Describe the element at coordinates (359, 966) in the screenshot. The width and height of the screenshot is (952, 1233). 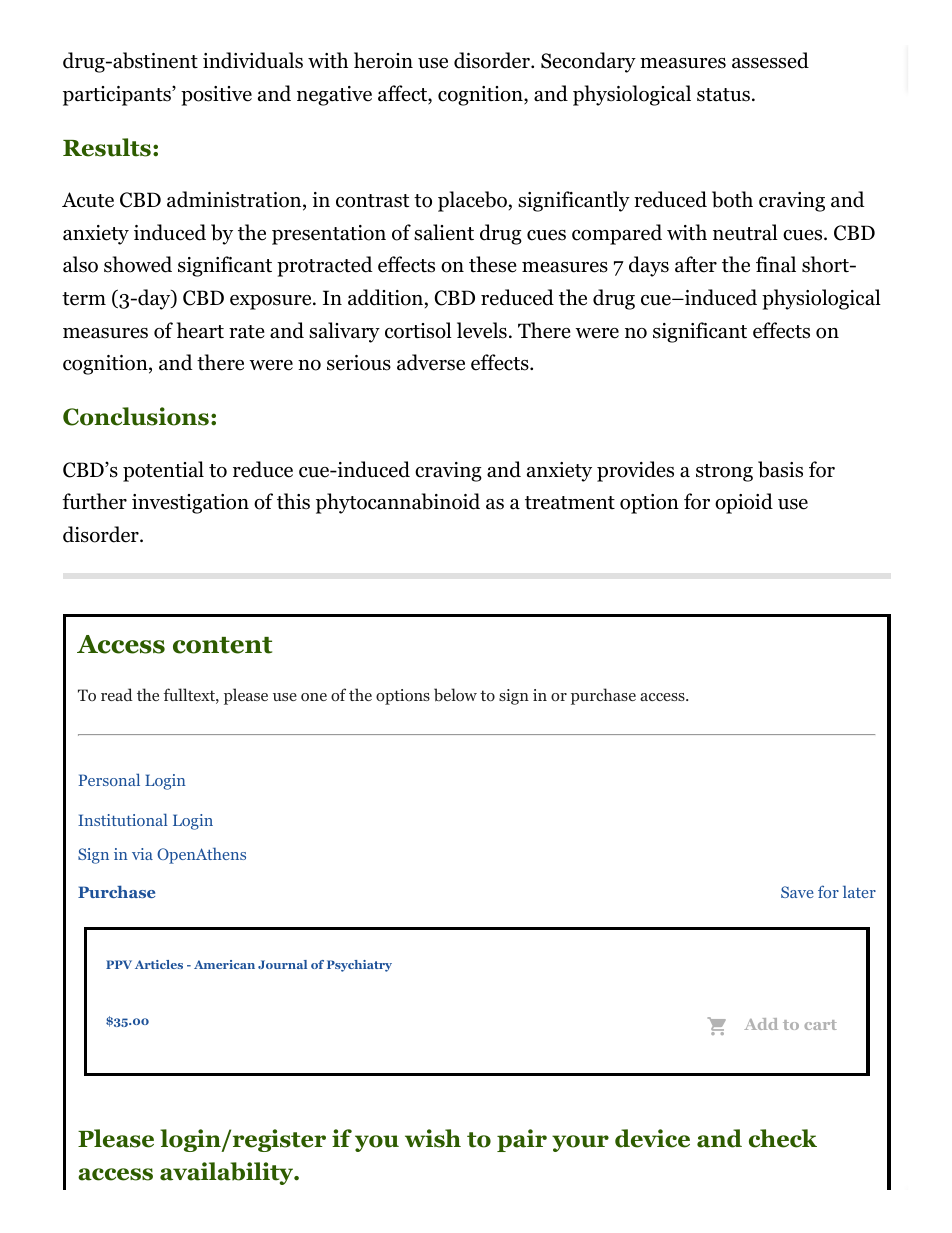
I see `Psychiatry` at that location.
